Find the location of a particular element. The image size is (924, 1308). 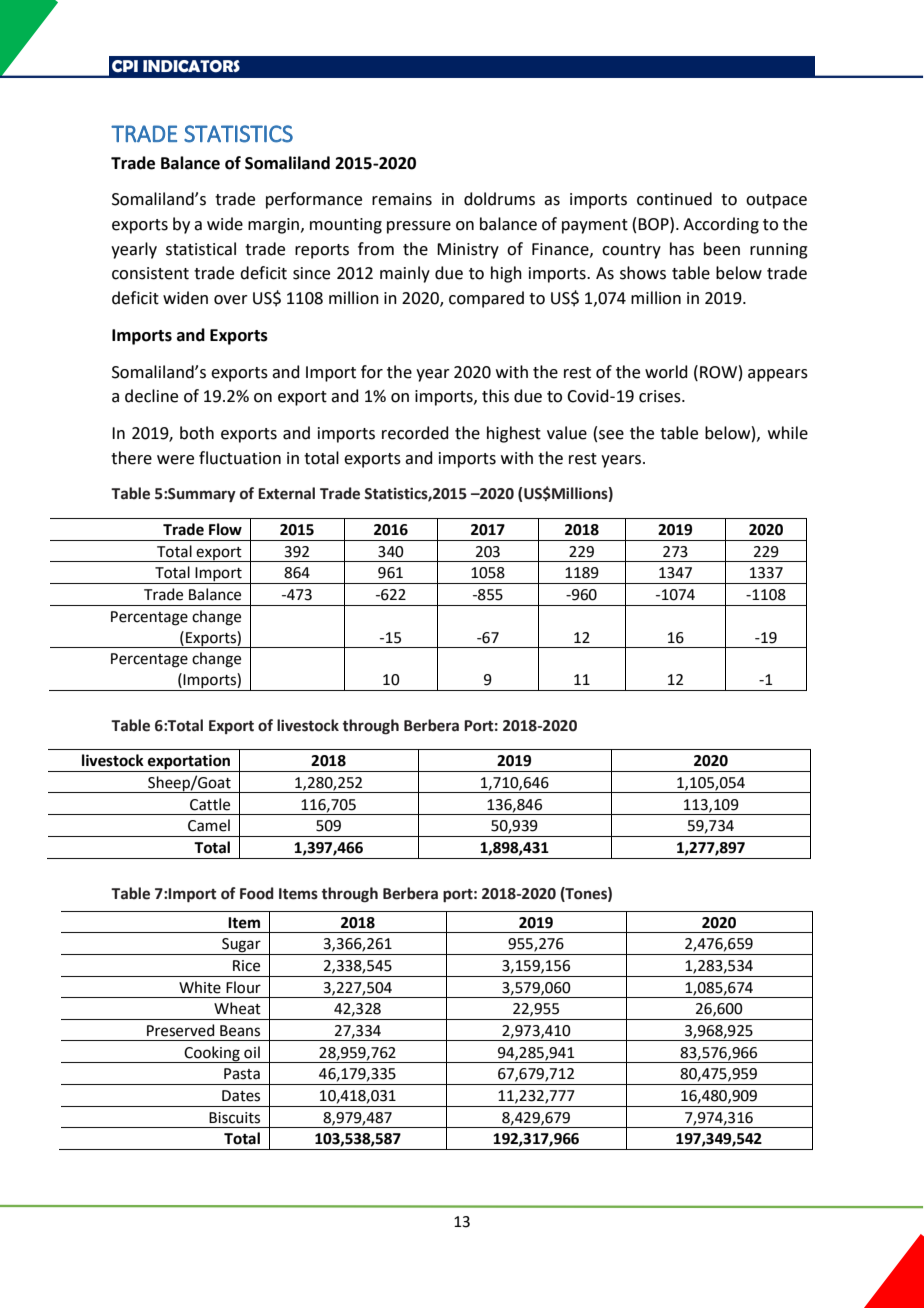

Cattle is located at coordinates (210, 804).
